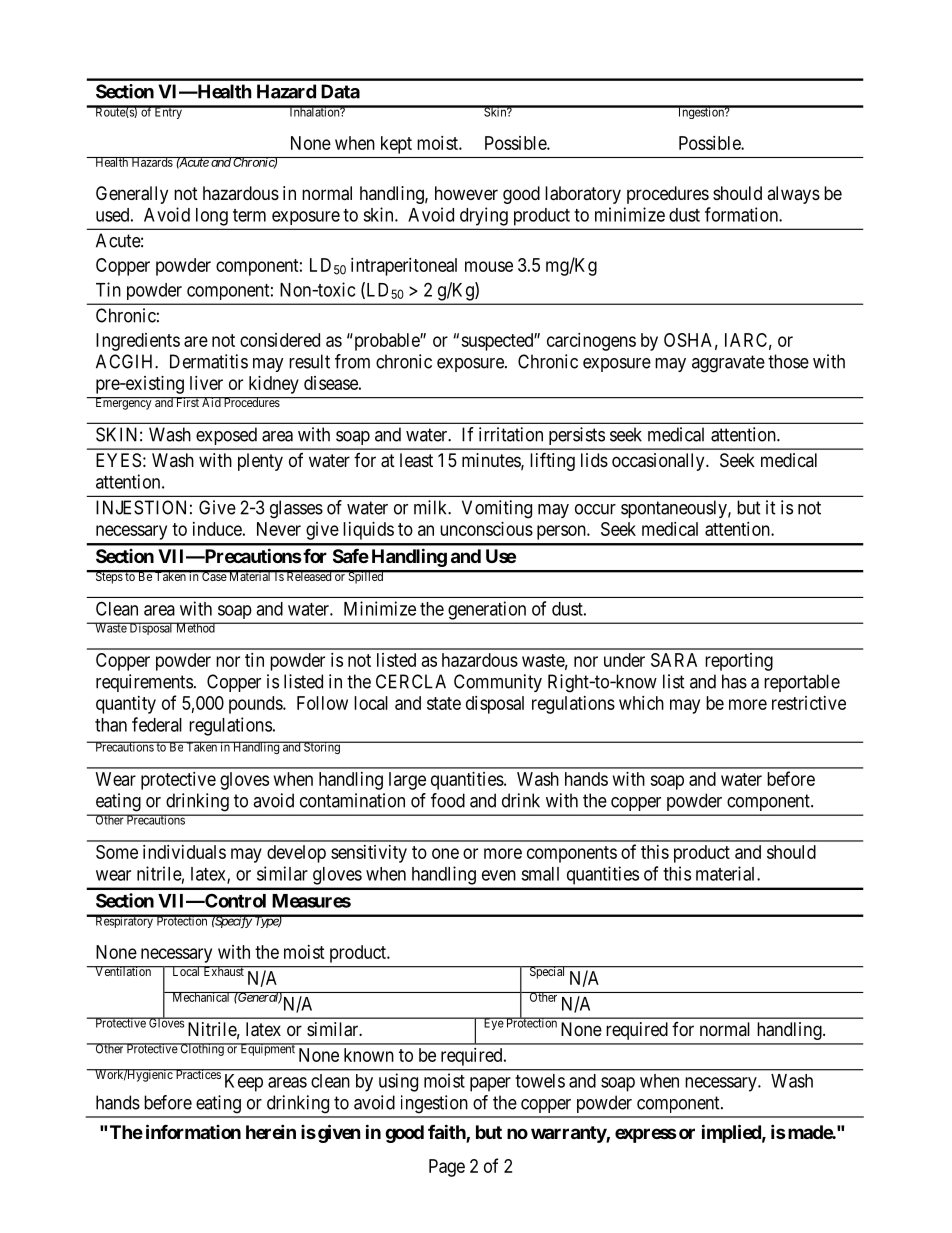 The width and height of the screenshot is (952, 1233). What do you see at coordinates (396, 145) in the screenshot?
I see `kept` at bounding box center [396, 145].
